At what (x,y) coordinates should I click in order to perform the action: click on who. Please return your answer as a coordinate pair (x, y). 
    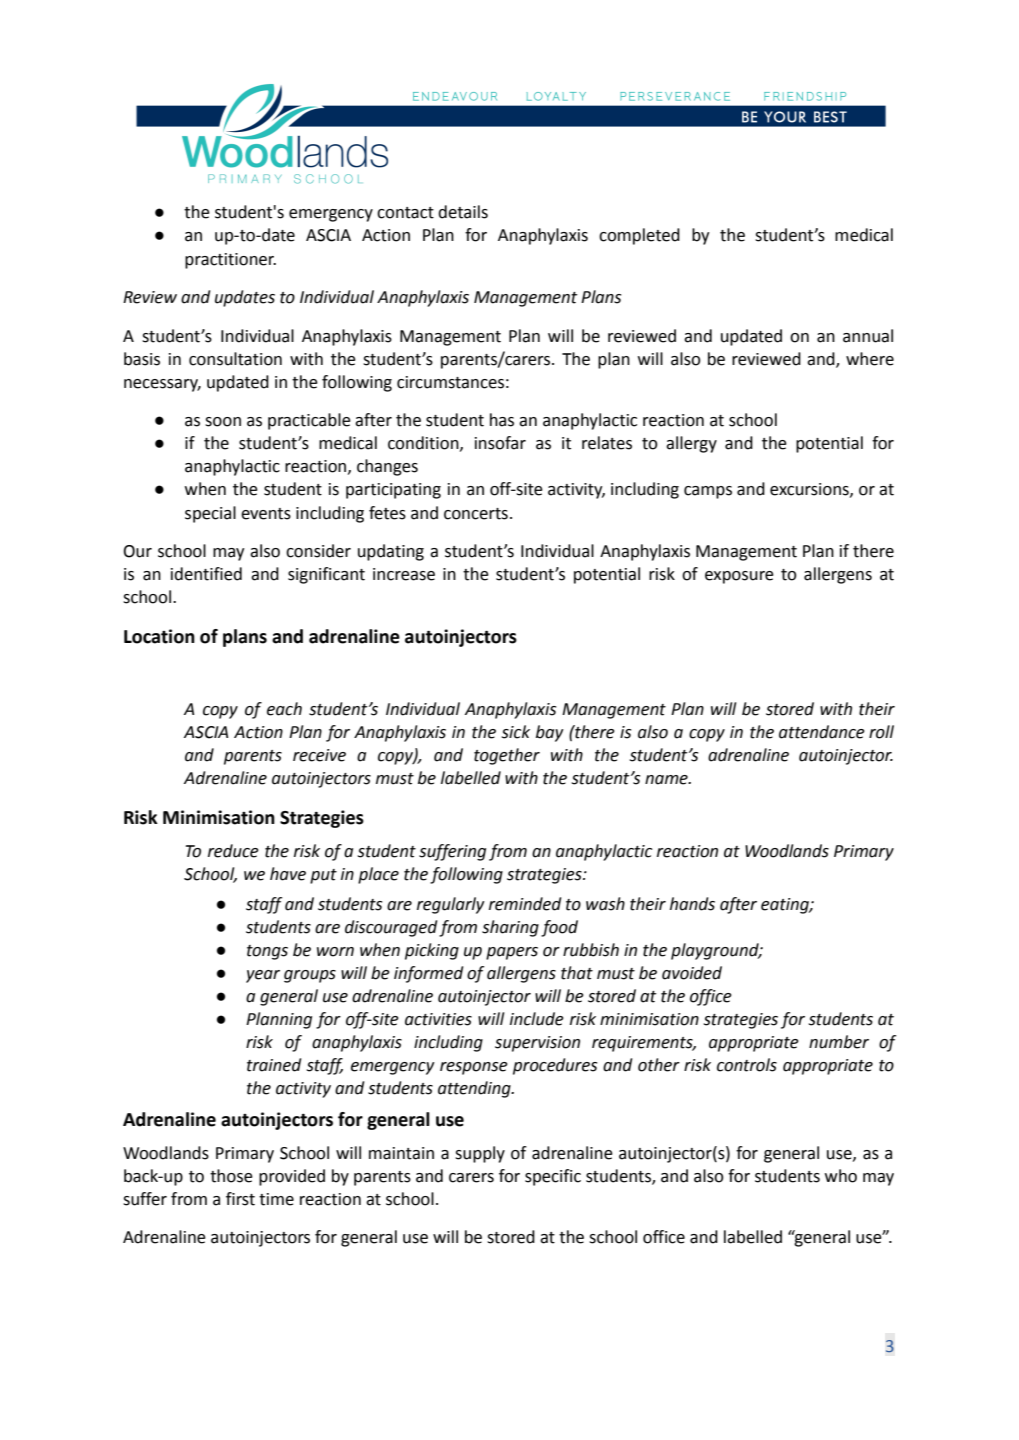
    Looking at the image, I should click on (841, 1176).
